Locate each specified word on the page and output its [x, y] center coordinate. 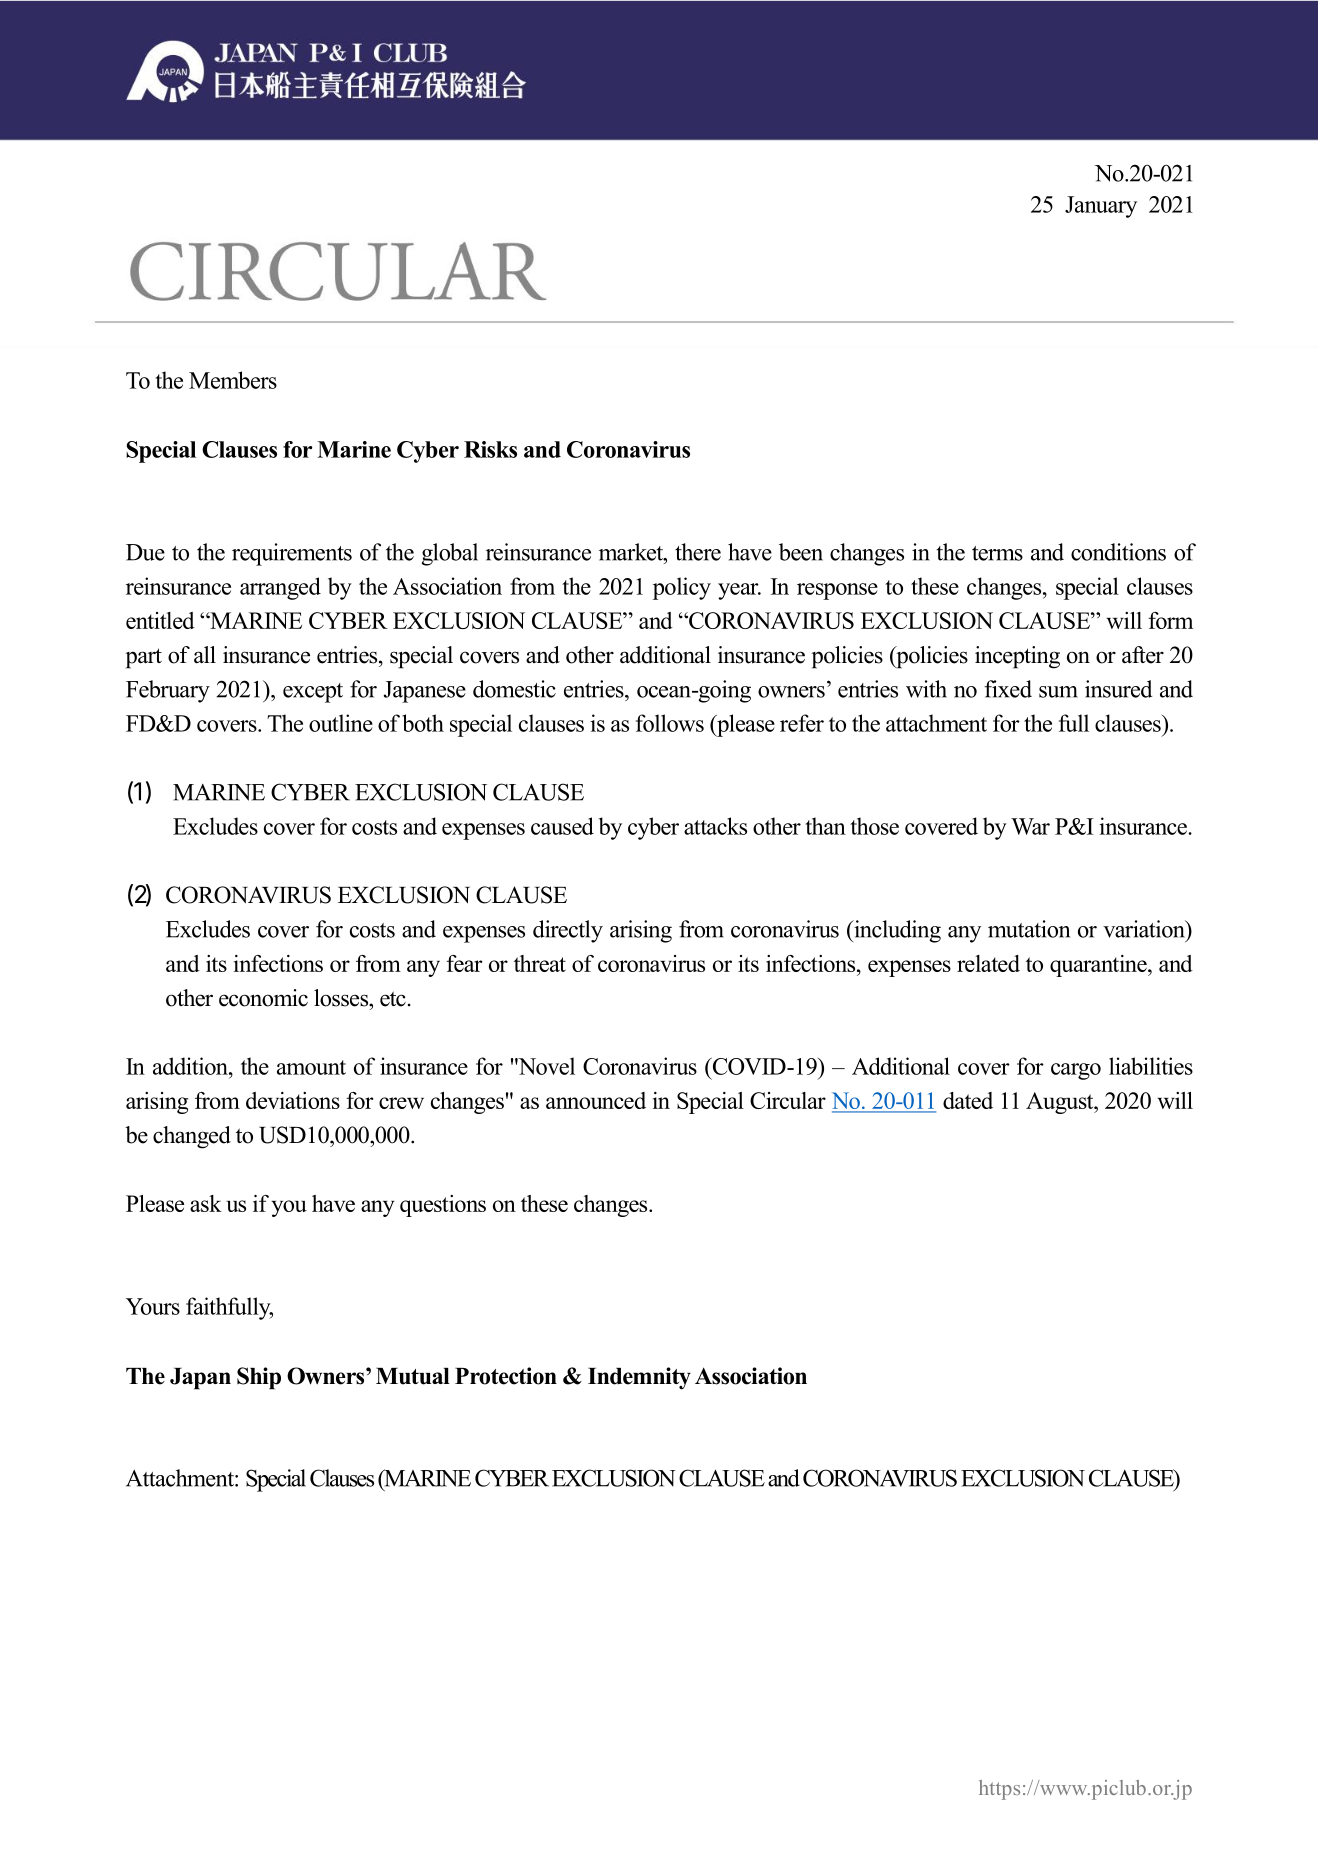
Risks [490, 449]
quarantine [1099, 966]
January [1101, 207]
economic [263, 998]
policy [682, 588]
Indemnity [639, 1378]
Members [233, 380]
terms [997, 553]
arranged [280, 588]
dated [968, 1100]
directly [568, 931]
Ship [259, 1378]
